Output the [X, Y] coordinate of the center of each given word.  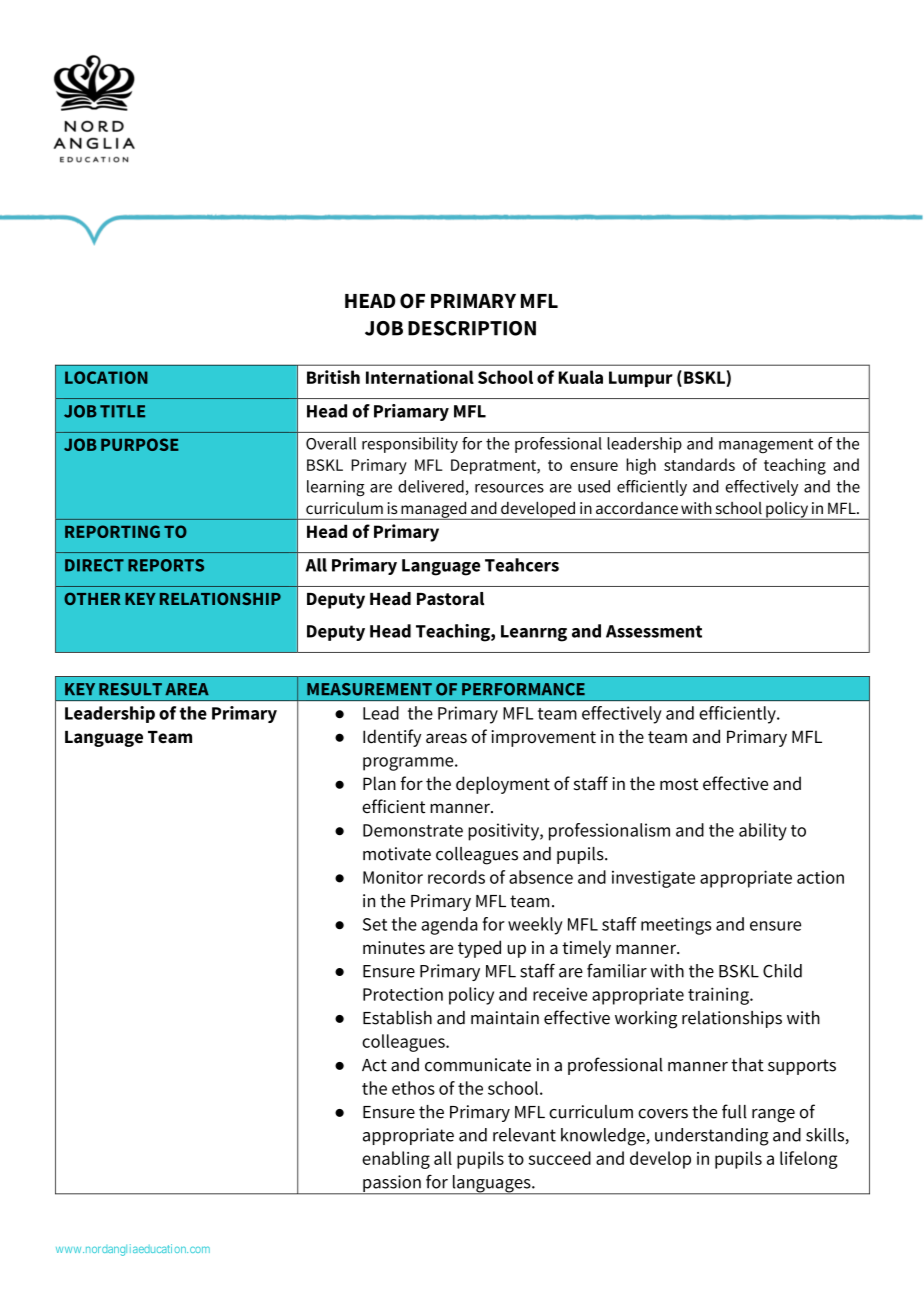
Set [375, 924]
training [719, 996]
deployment [503, 785]
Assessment [654, 631]
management [766, 446]
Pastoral [450, 599]
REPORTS [166, 565]
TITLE [122, 411]
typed [479, 949]
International [420, 377]
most [679, 784]
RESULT [130, 689]
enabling [396, 1160]
